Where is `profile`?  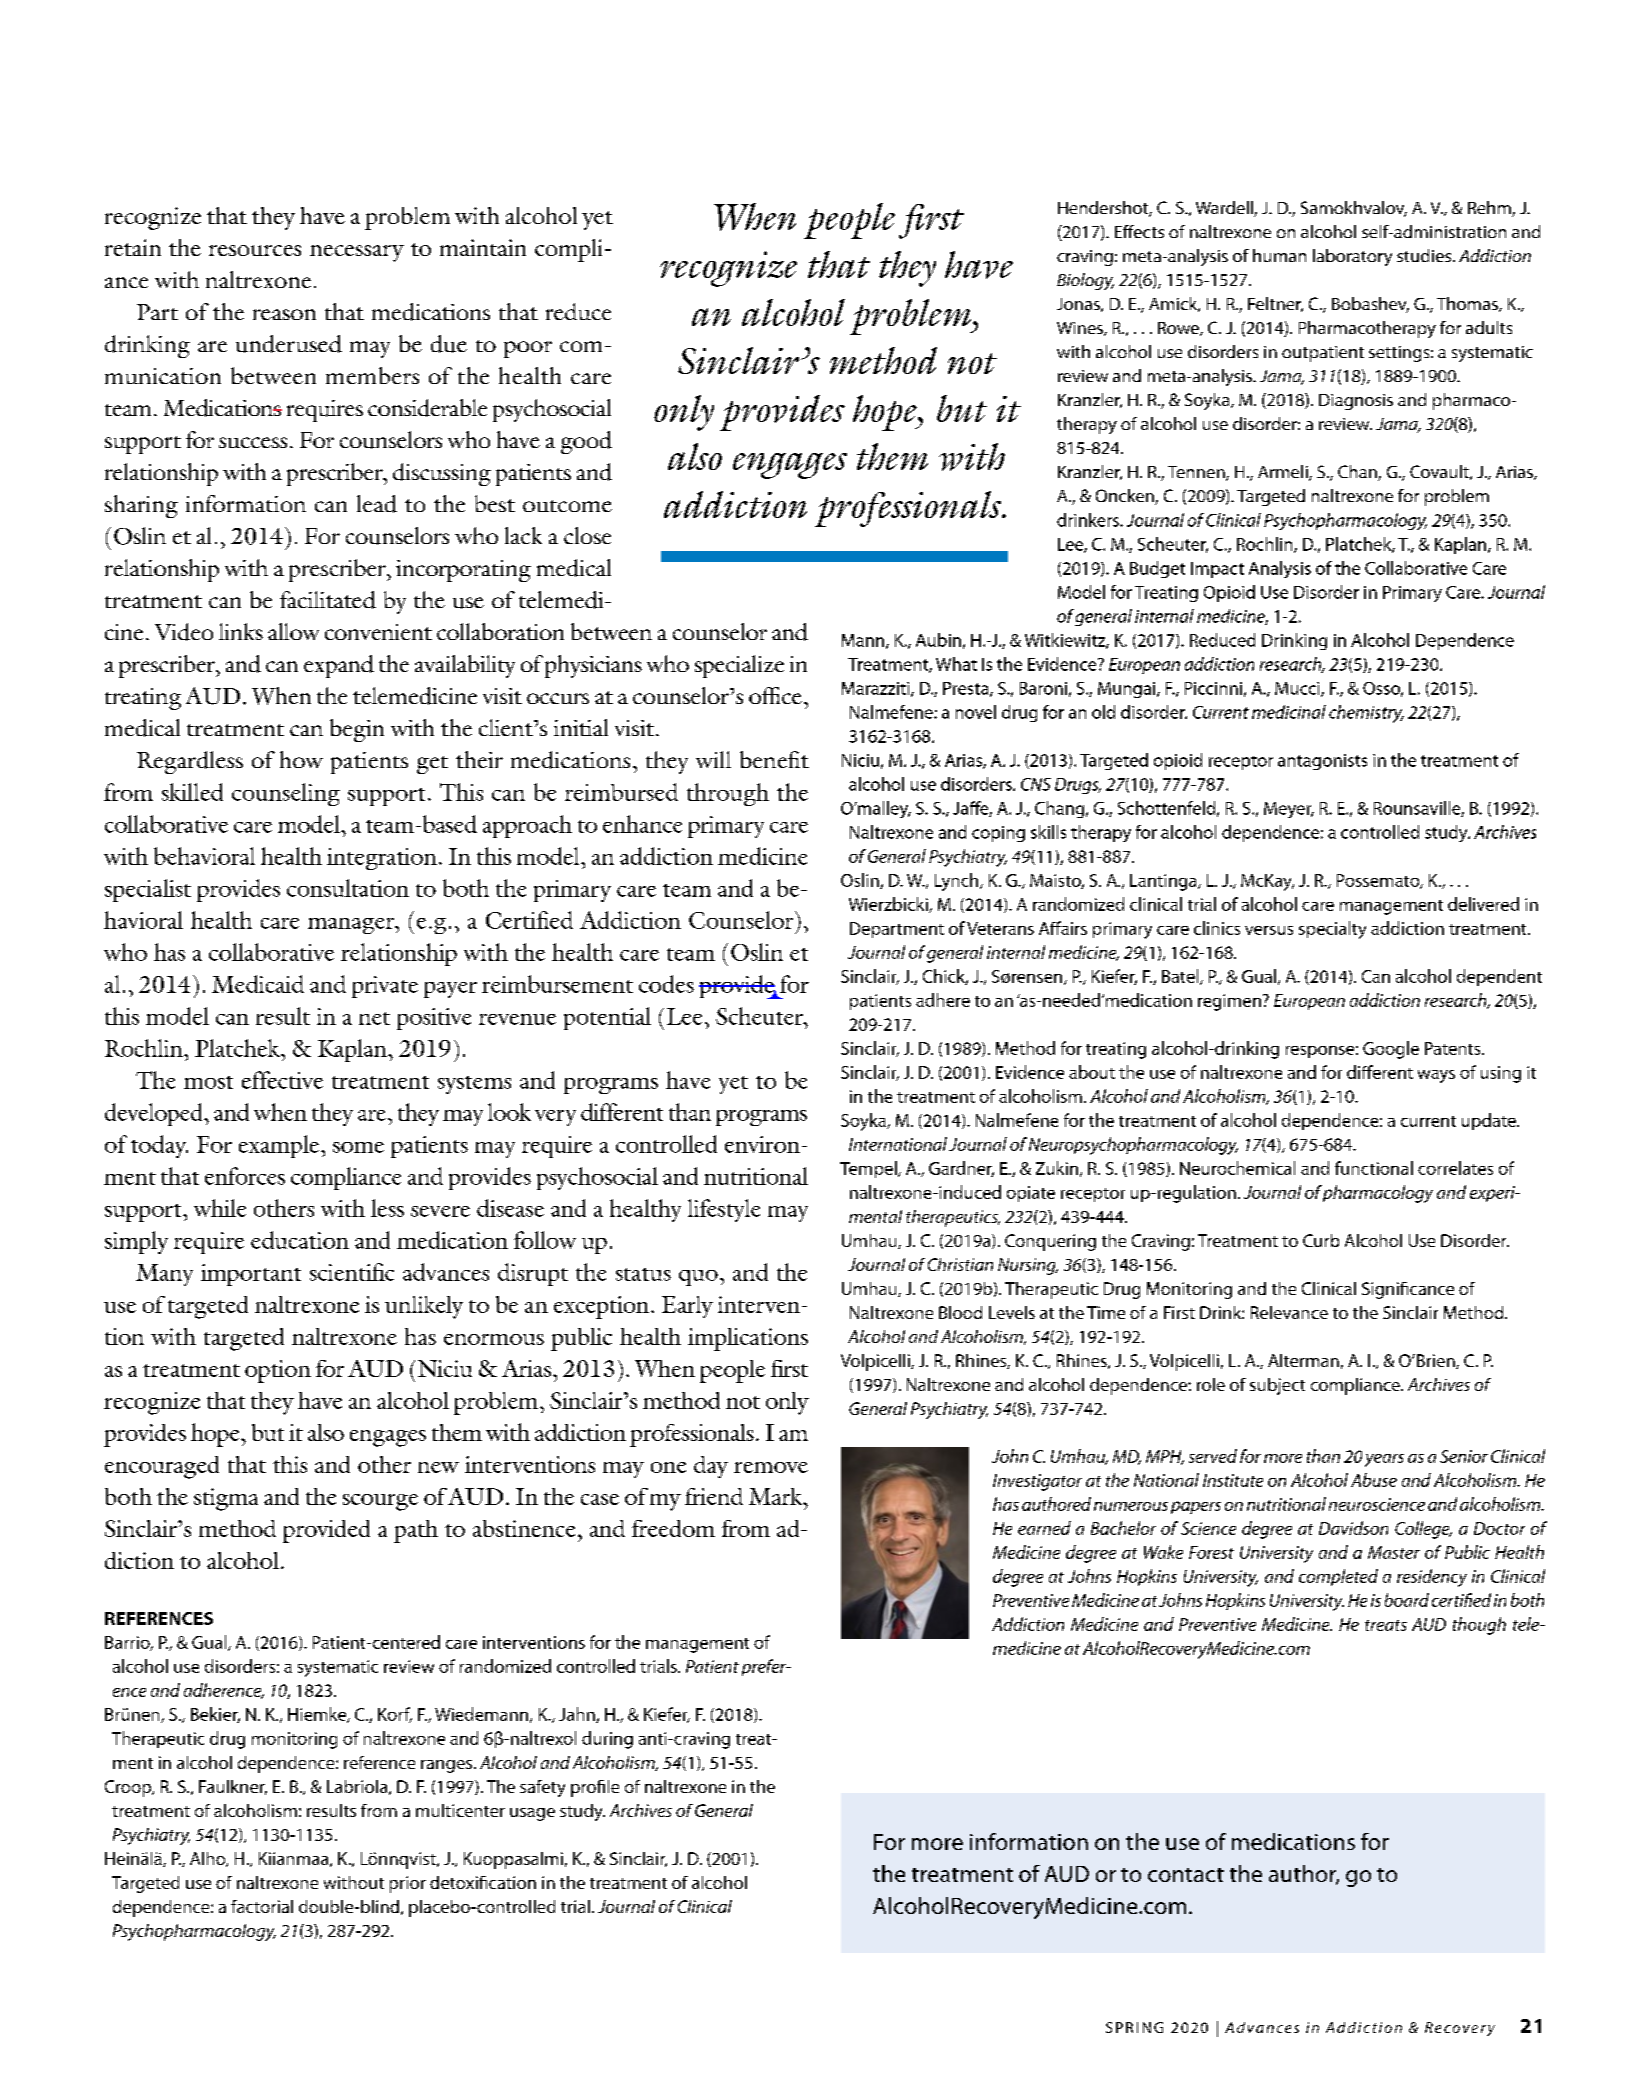 profile is located at coordinates (595, 1788).
